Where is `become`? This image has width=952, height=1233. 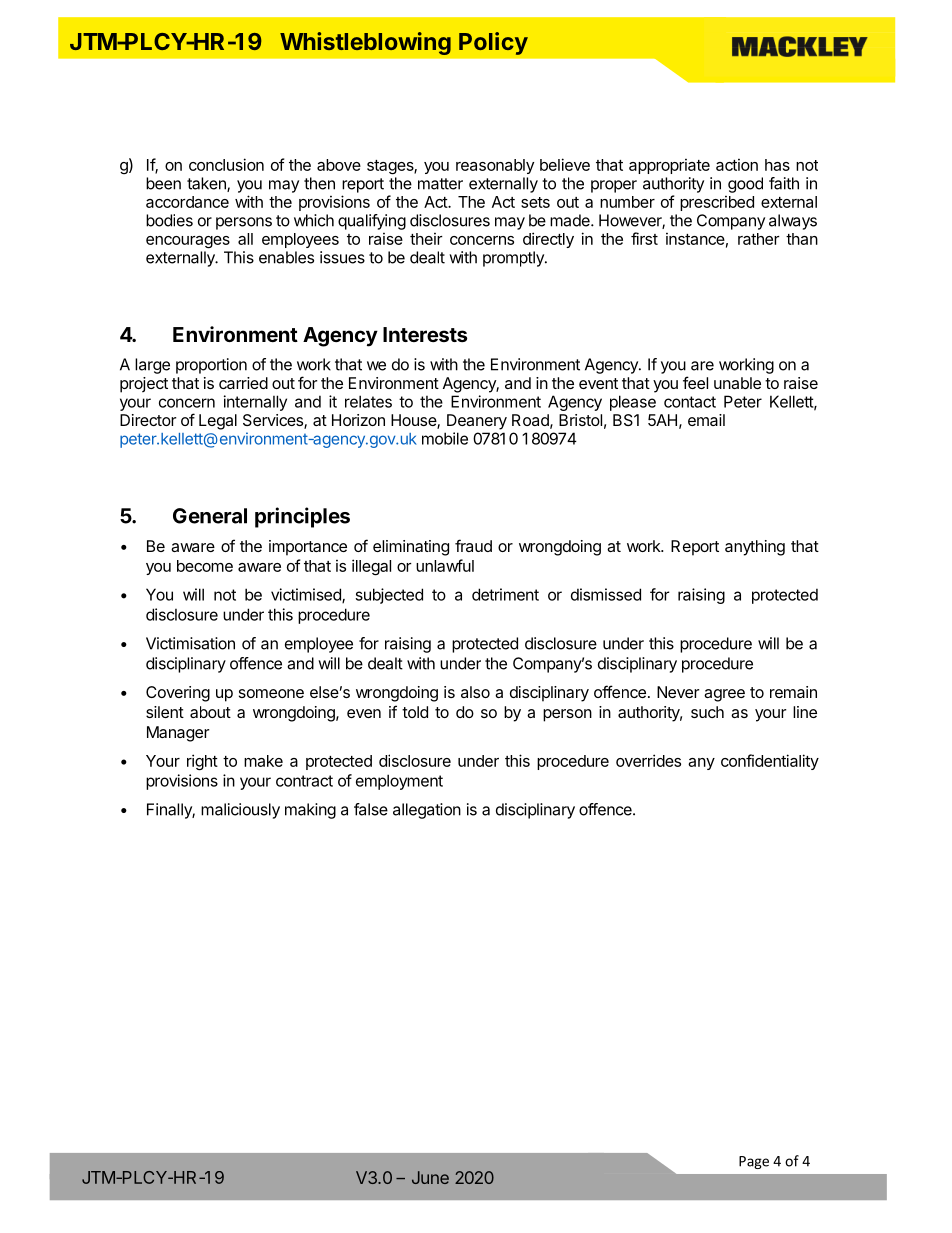 become is located at coordinates (205, 566).
